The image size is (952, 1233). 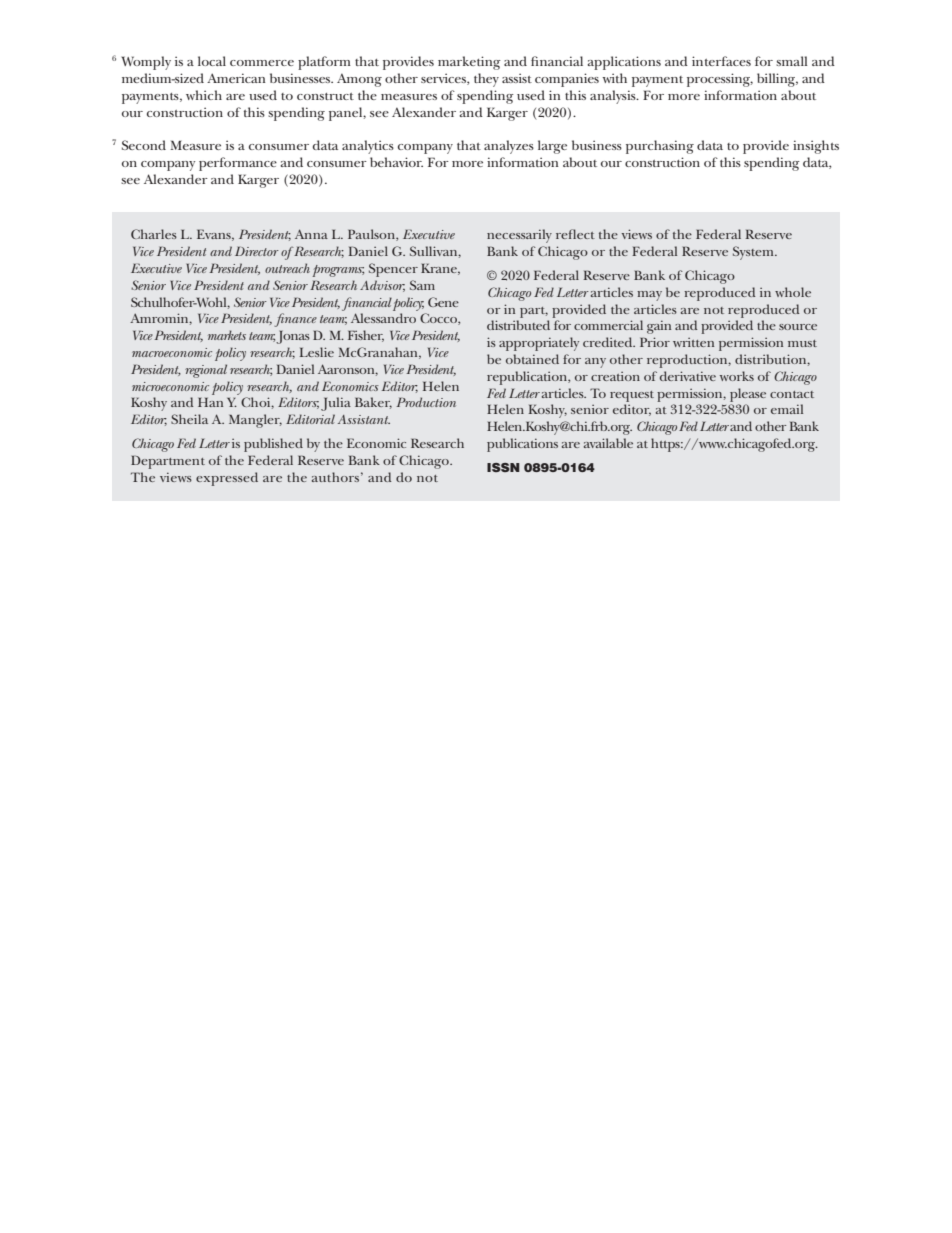 I want to click on they, so click(x=486, y=80).
